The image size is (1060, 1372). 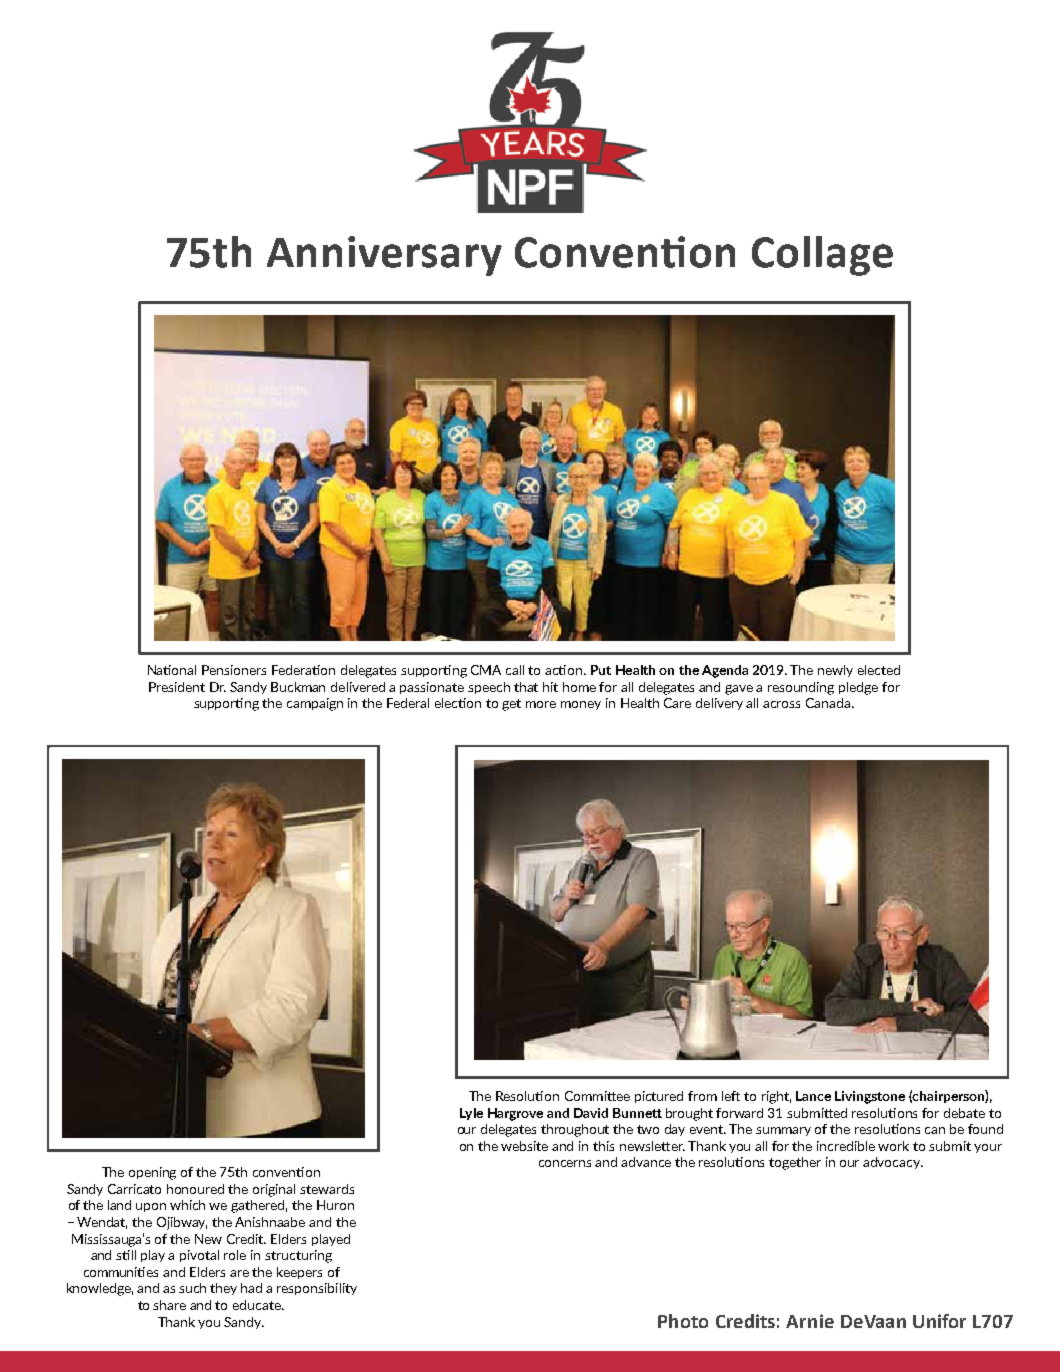 I want to click on opening, so click(x=152, y=1173).
